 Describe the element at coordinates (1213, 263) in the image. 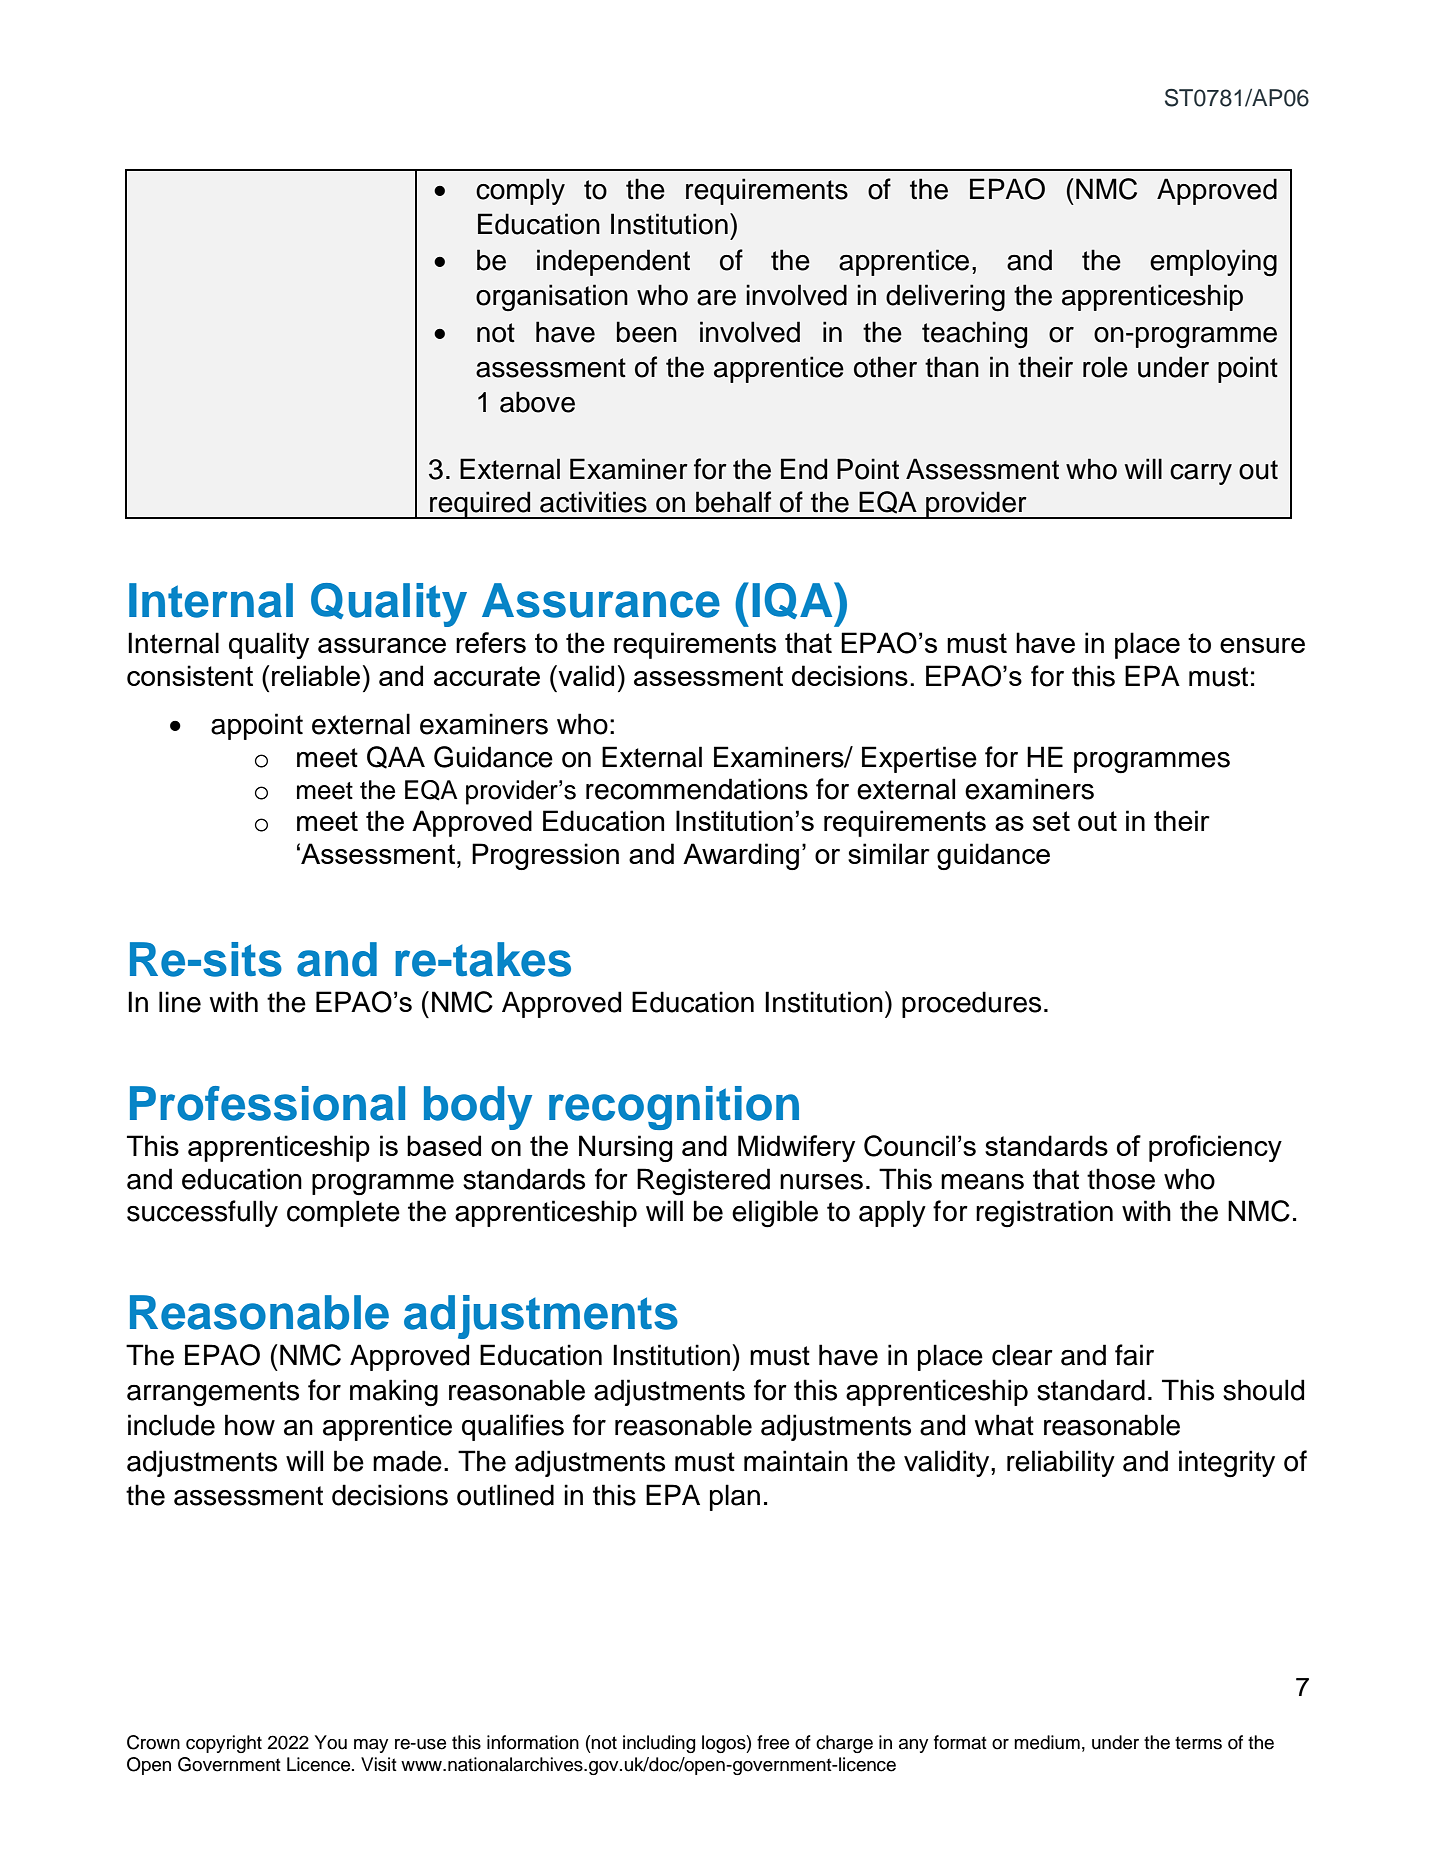

I see `employing` at that location.
